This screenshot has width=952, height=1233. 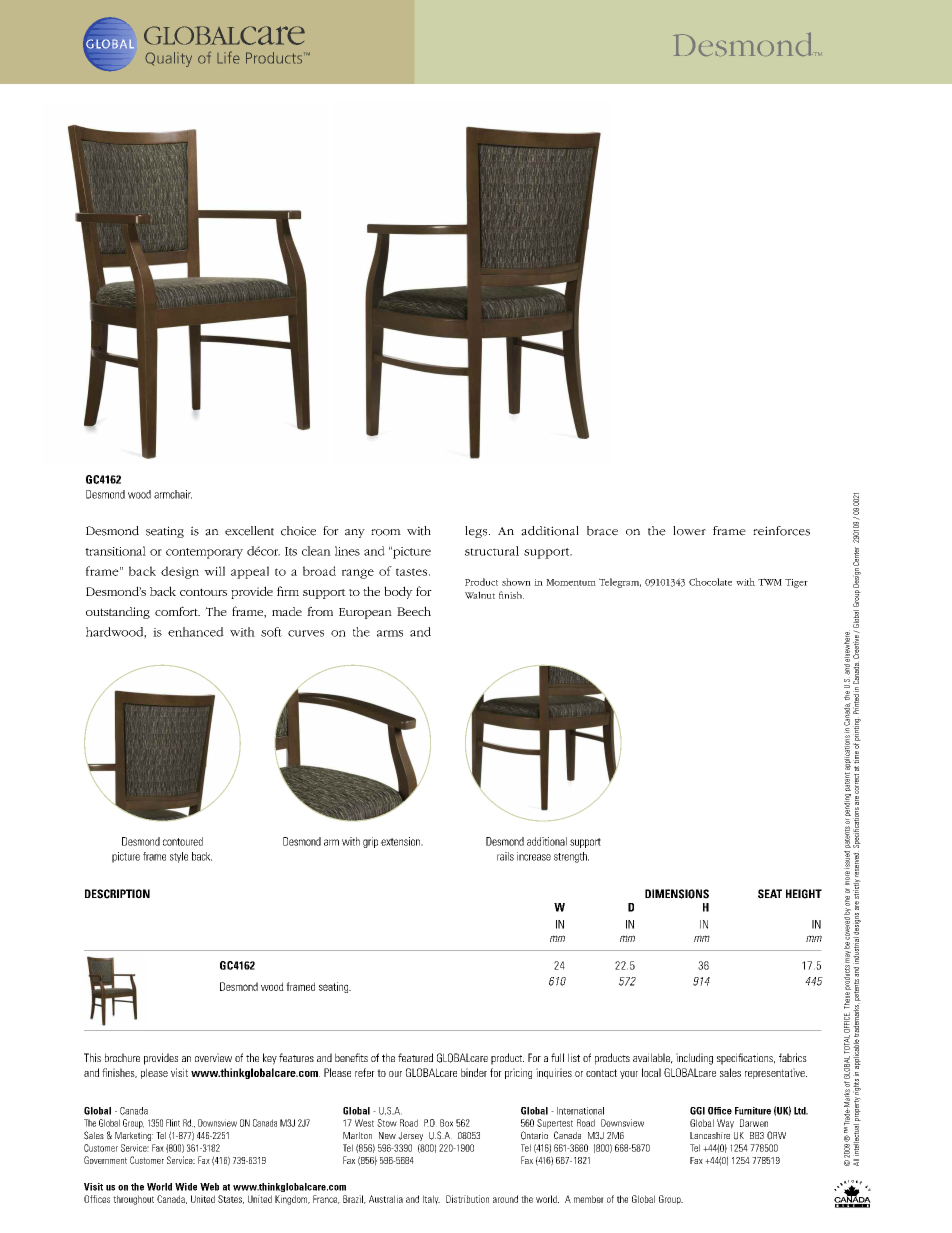 I want to click on Chocolate, so click(x=710, y=582).
